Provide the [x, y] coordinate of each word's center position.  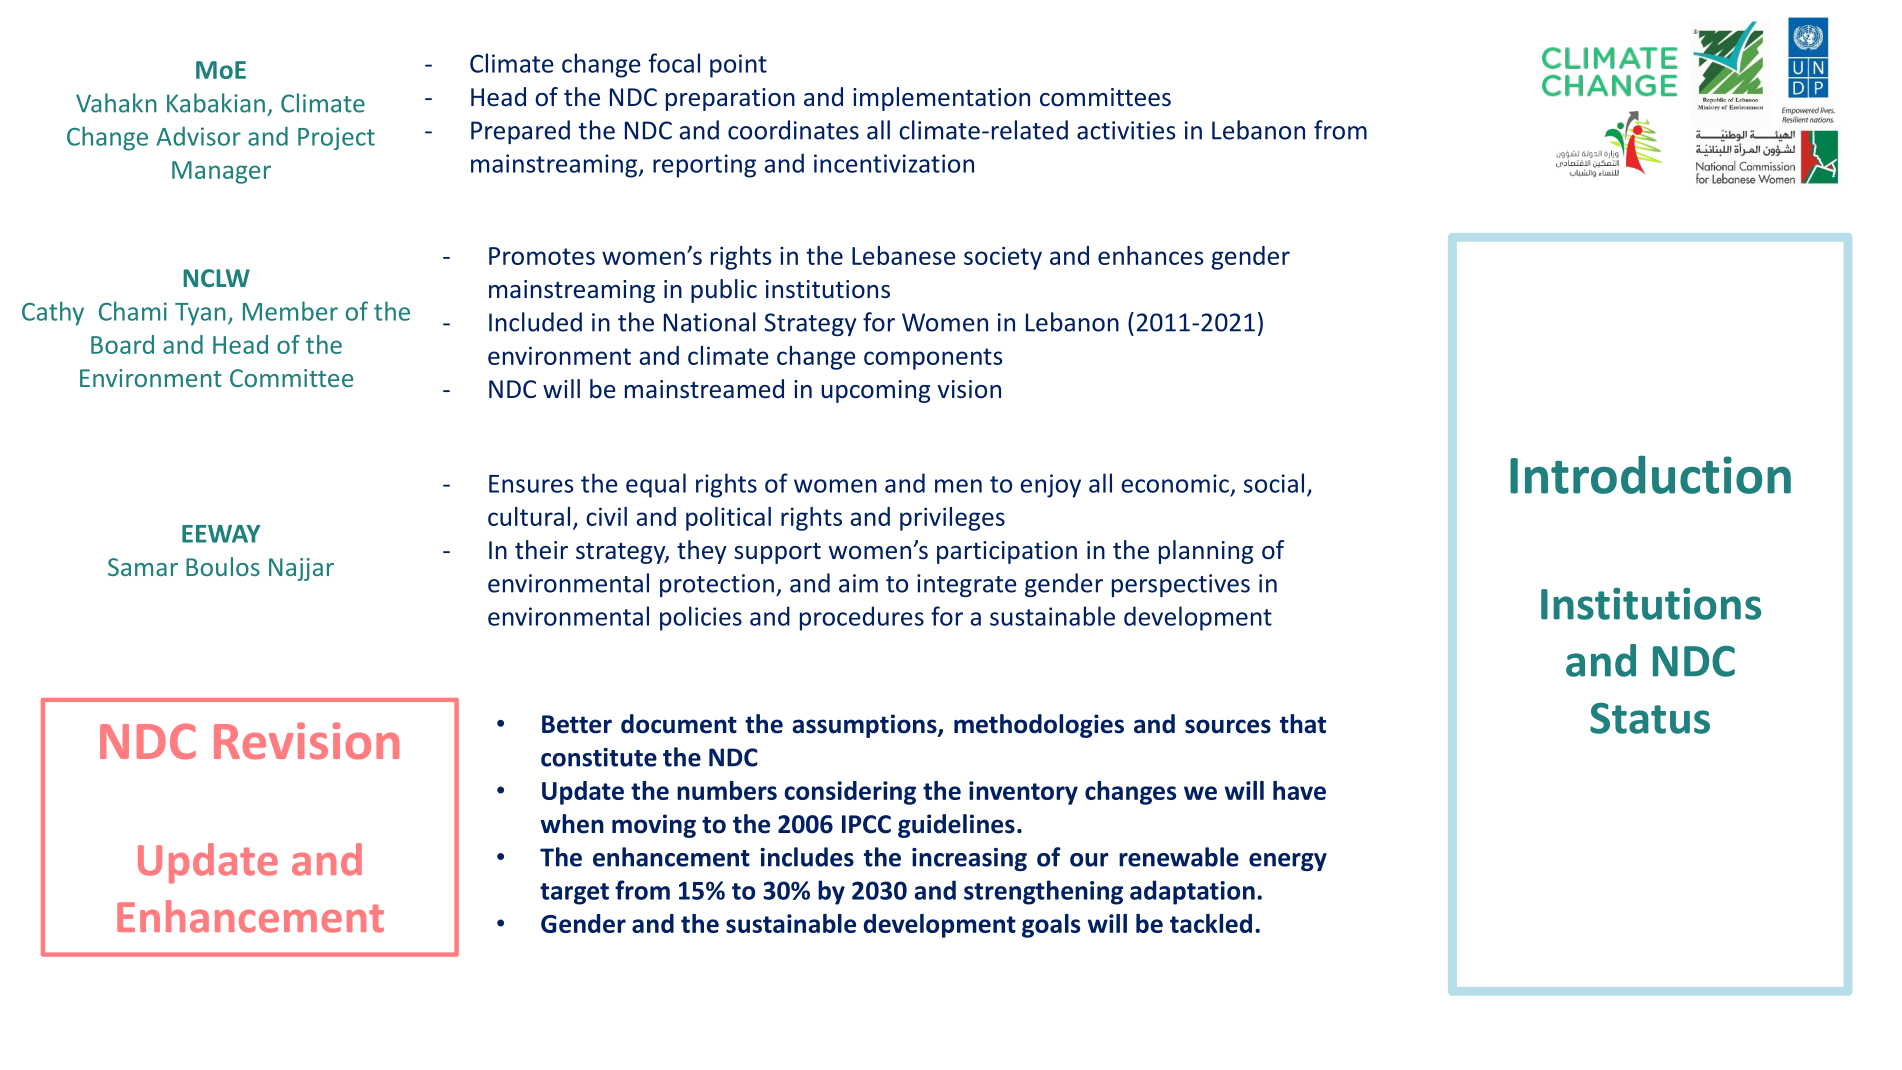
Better [577, 724]
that [1303, 724]
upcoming [875, 391]
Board [122, 344]
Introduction [1650, 474]
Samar [143, 567]
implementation [941, 99]
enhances [1150, 255]
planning [1206, 552]
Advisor [198, 136]
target [574, 894]
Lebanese [904, 255]
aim [858, 583]
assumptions [865, 726]
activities [1126, 130]
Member [290, 311]
